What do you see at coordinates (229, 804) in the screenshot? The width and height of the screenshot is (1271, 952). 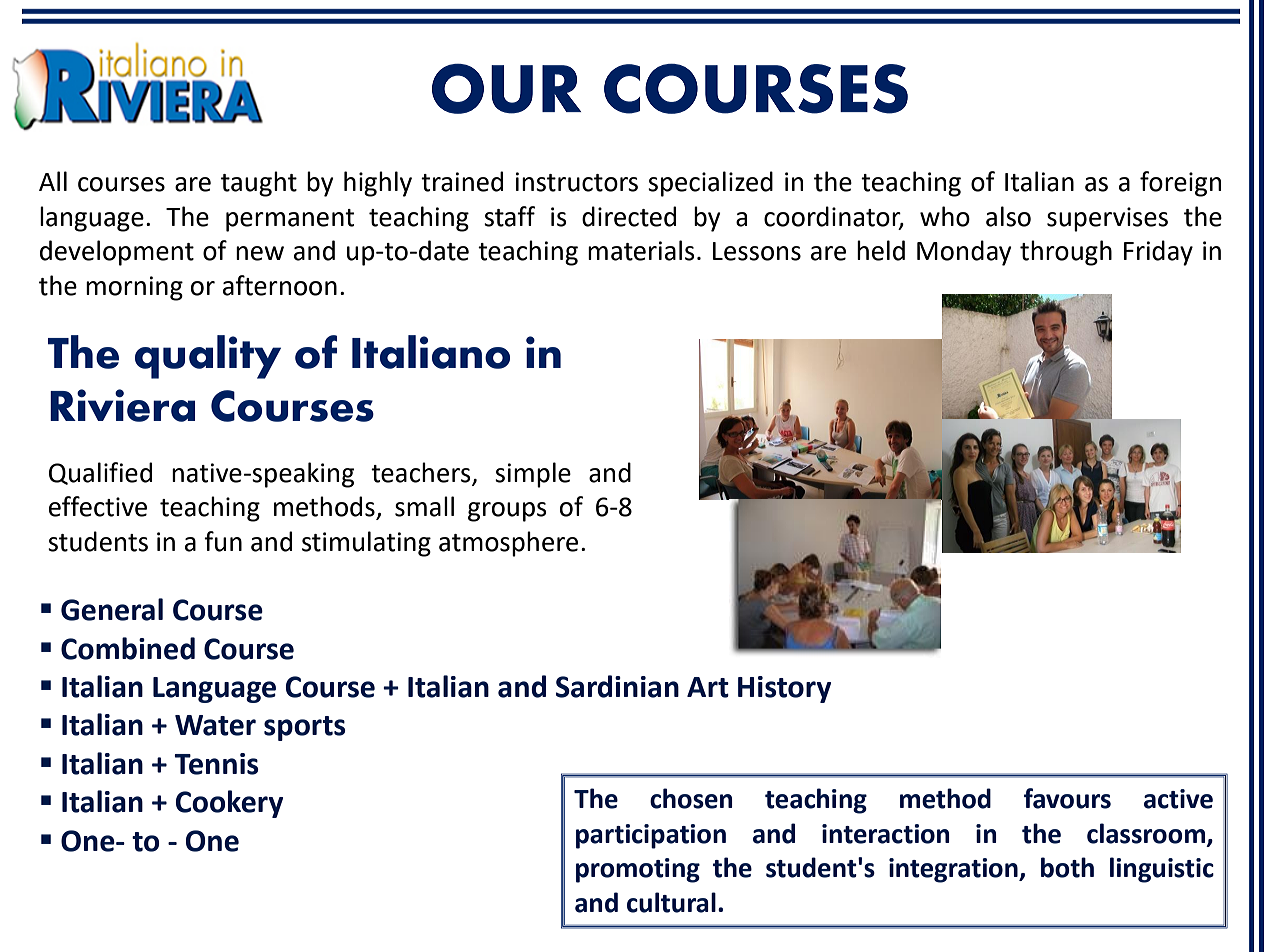 I see `Cookery` at bounding box center [229, 804].
